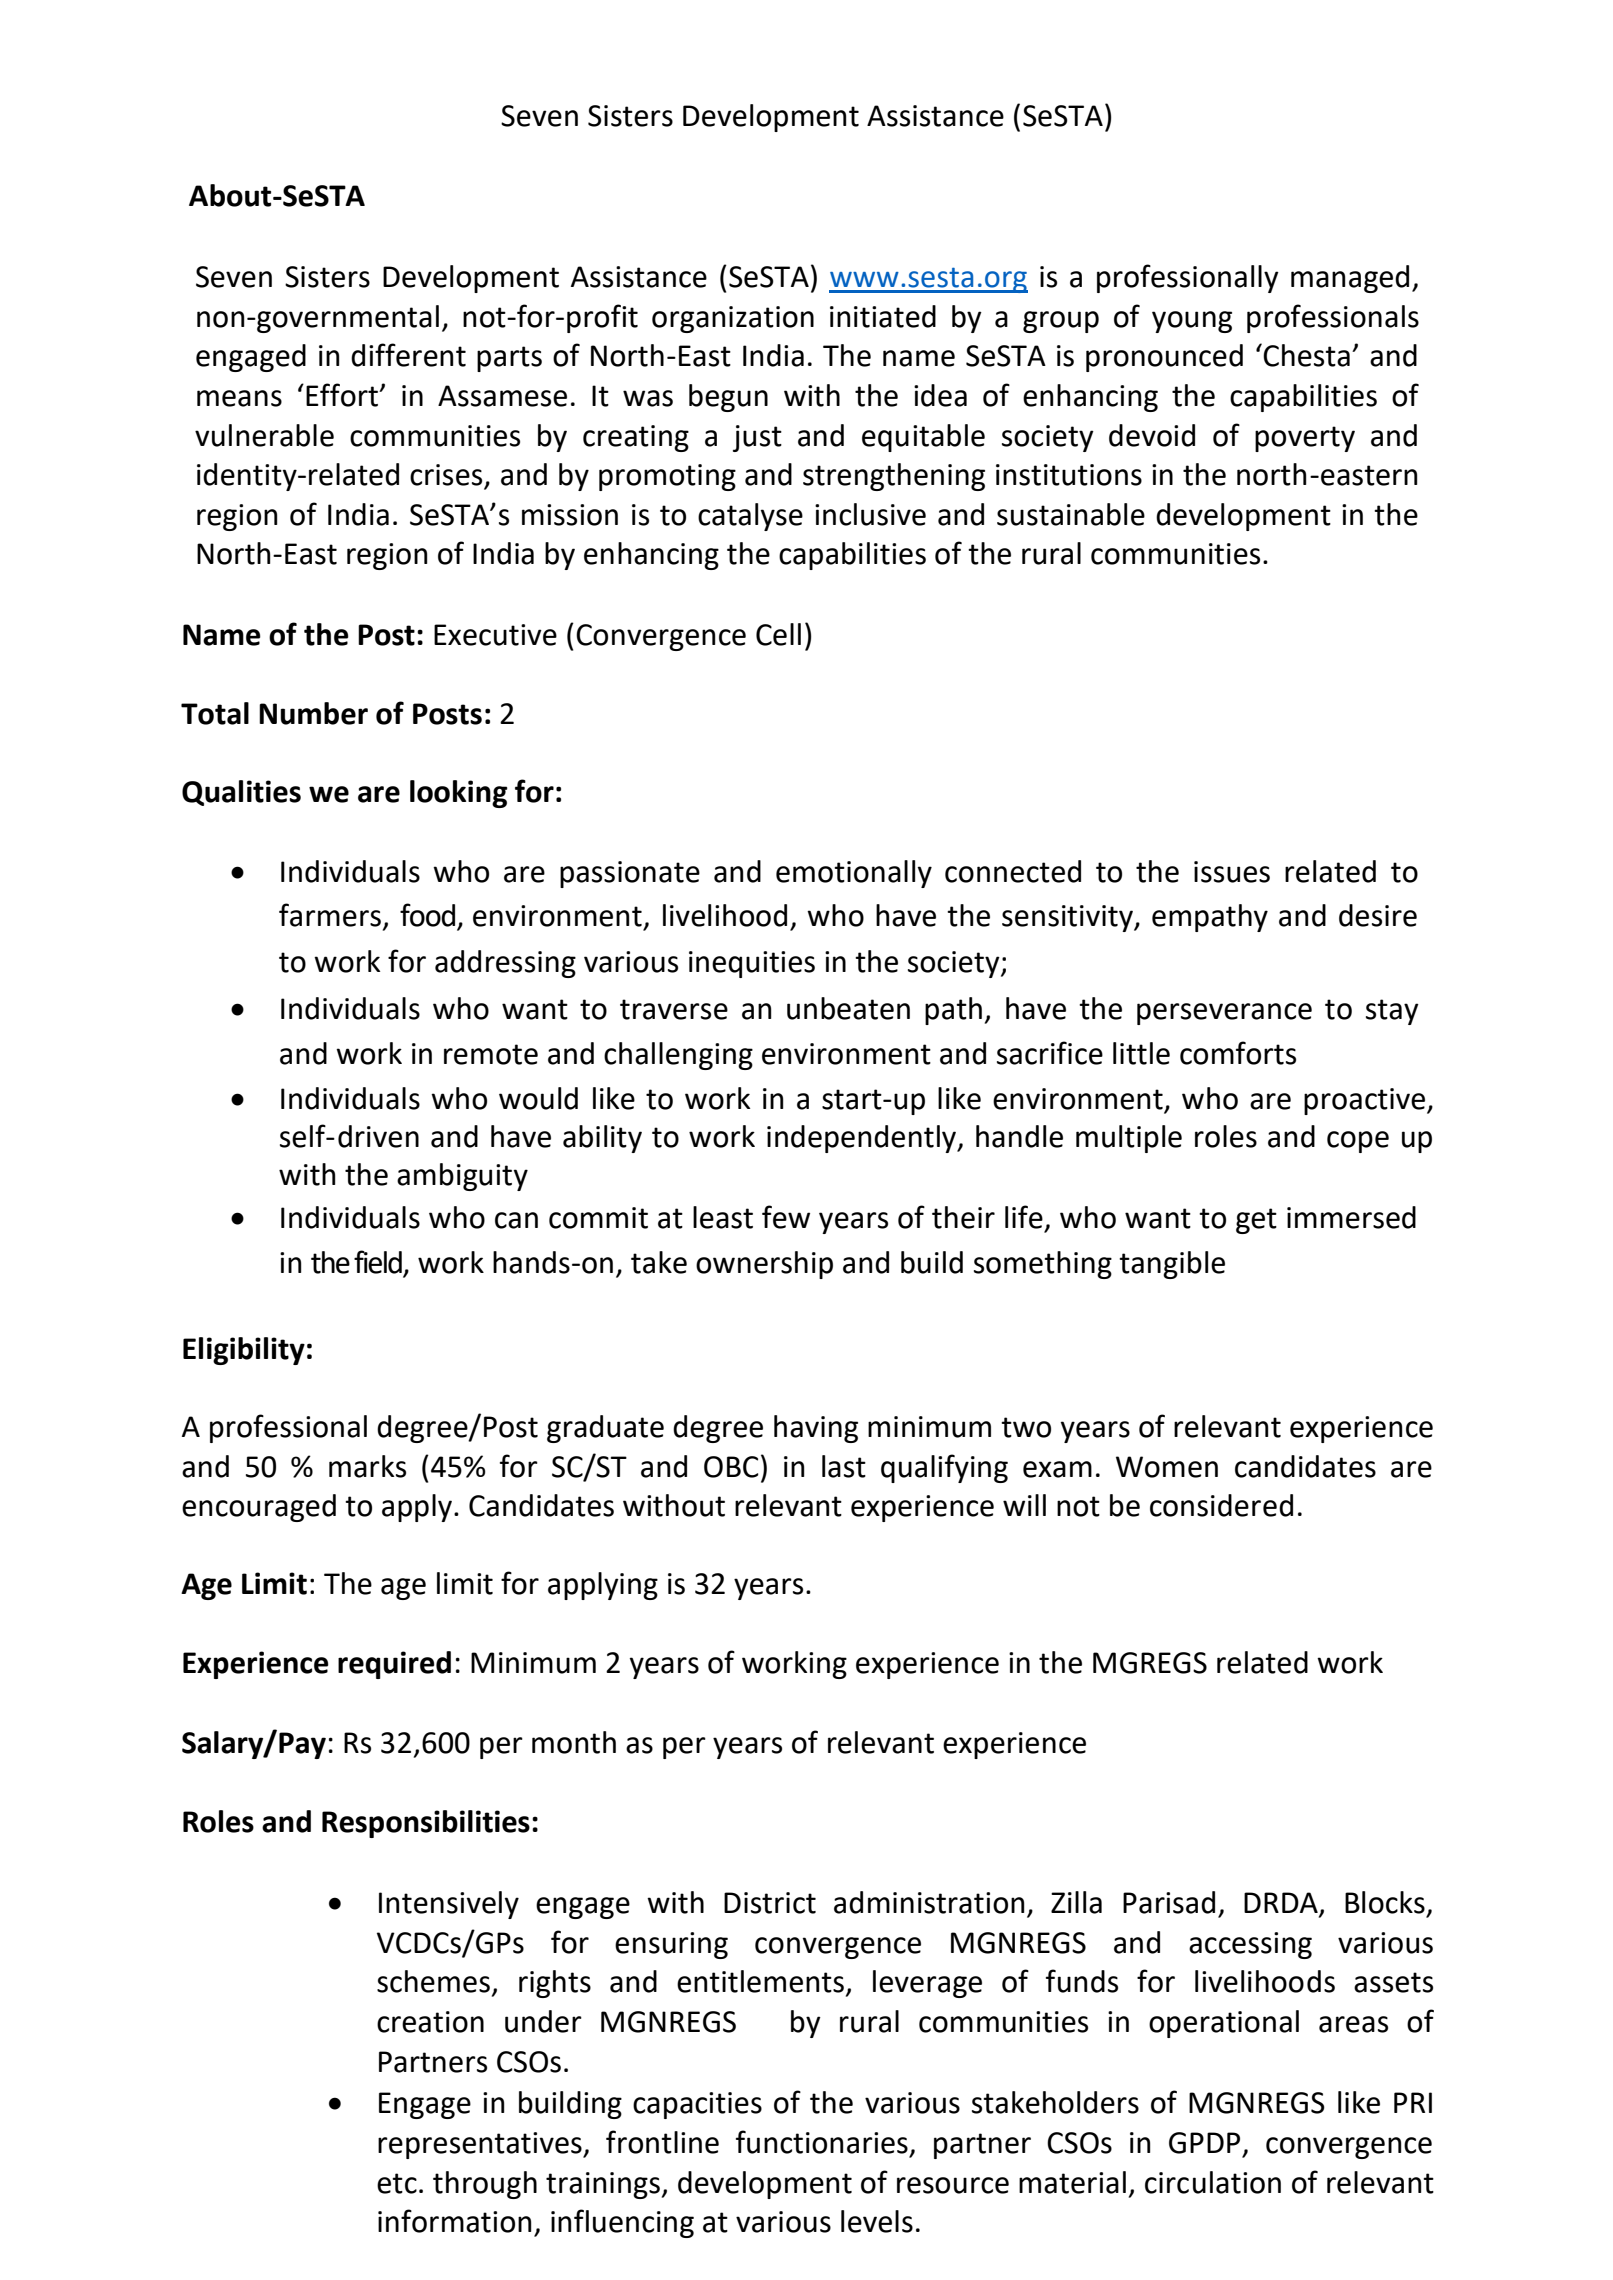 This screenshot has height=2280, width=1613. I want to click on young, so click(1192, 322).
